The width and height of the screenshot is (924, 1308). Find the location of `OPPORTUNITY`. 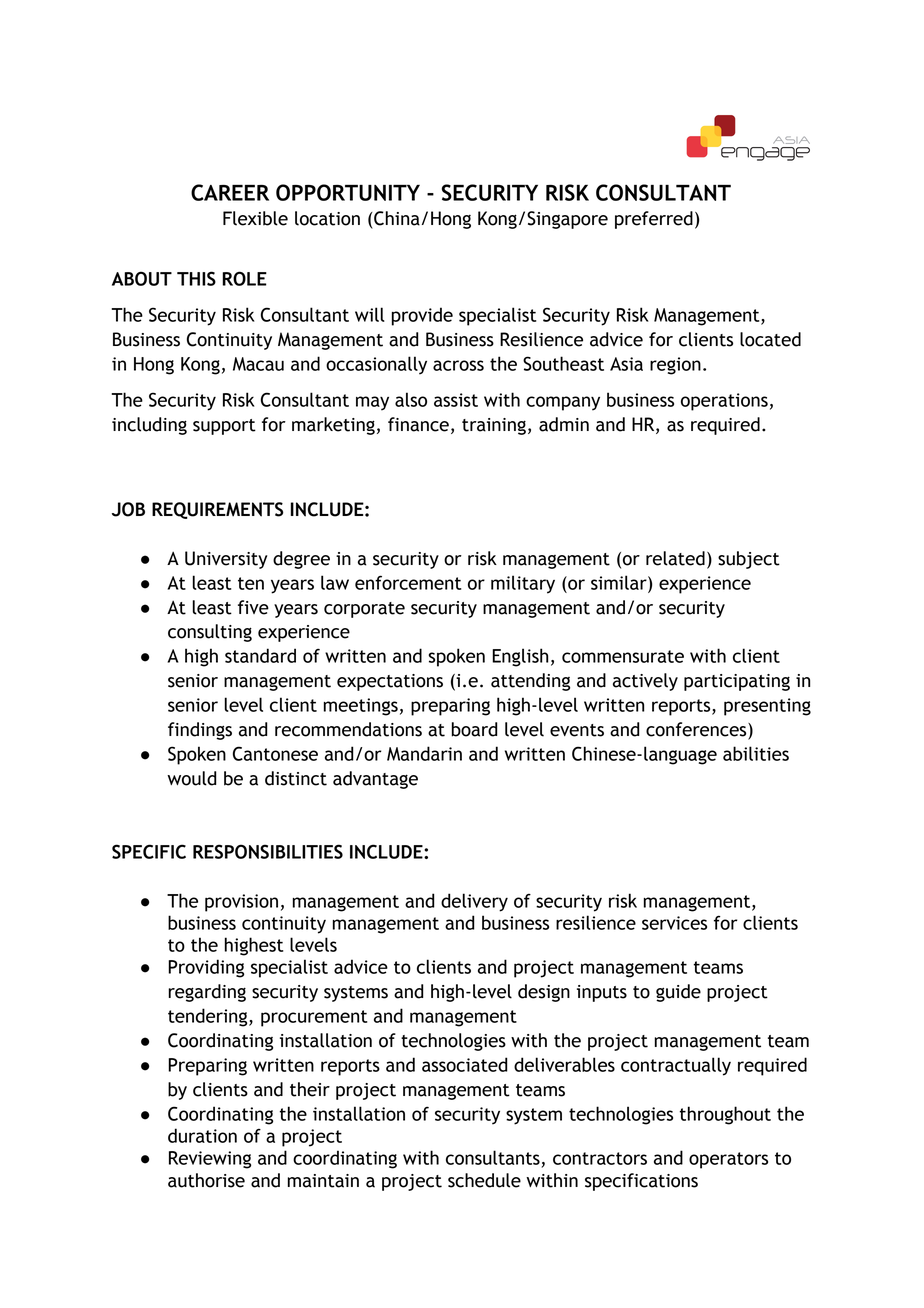

OPPORTUNITY is located at coordinates (348, 192).
